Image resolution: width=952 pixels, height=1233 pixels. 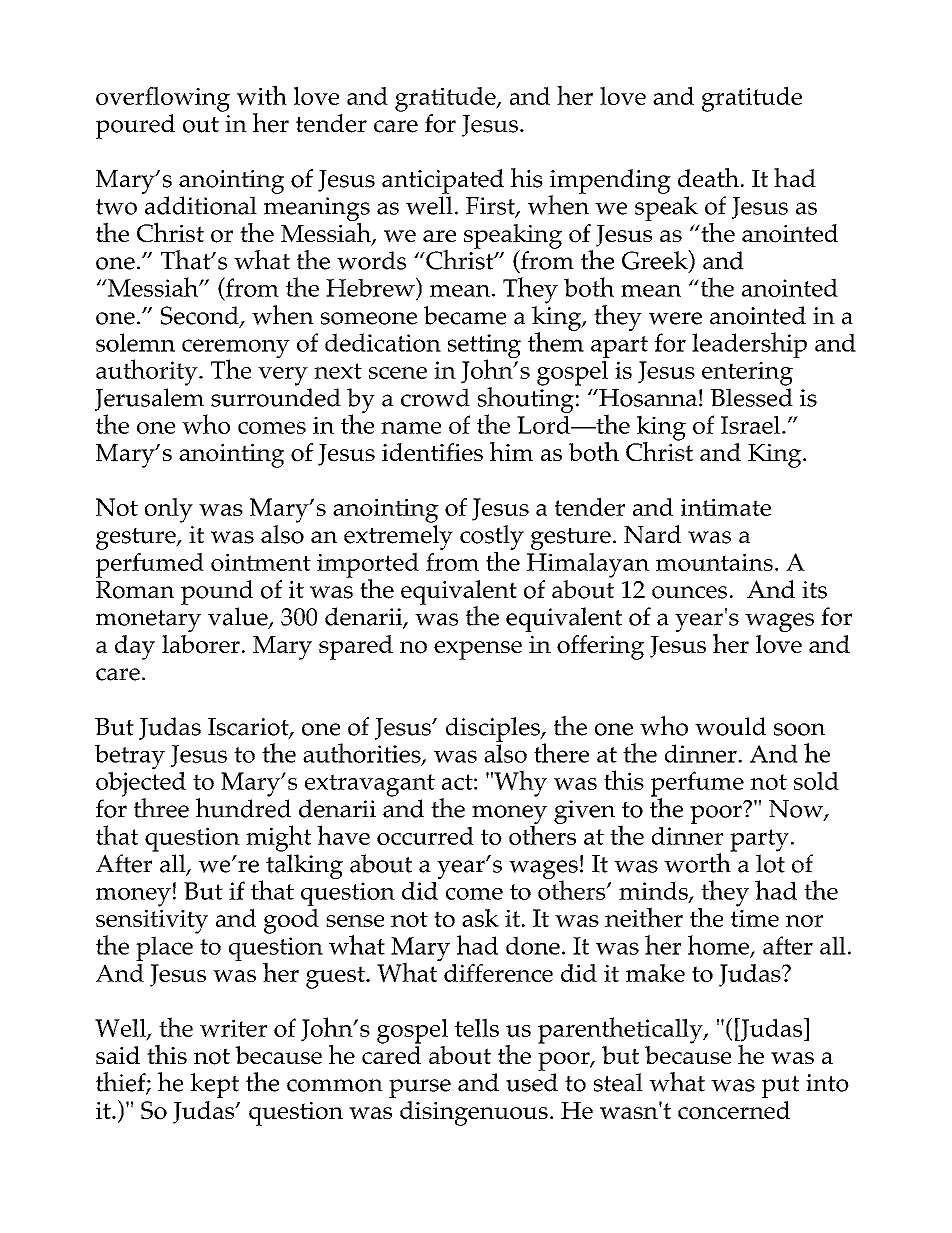 I want to click on put, so click(x=780, y=1087).
